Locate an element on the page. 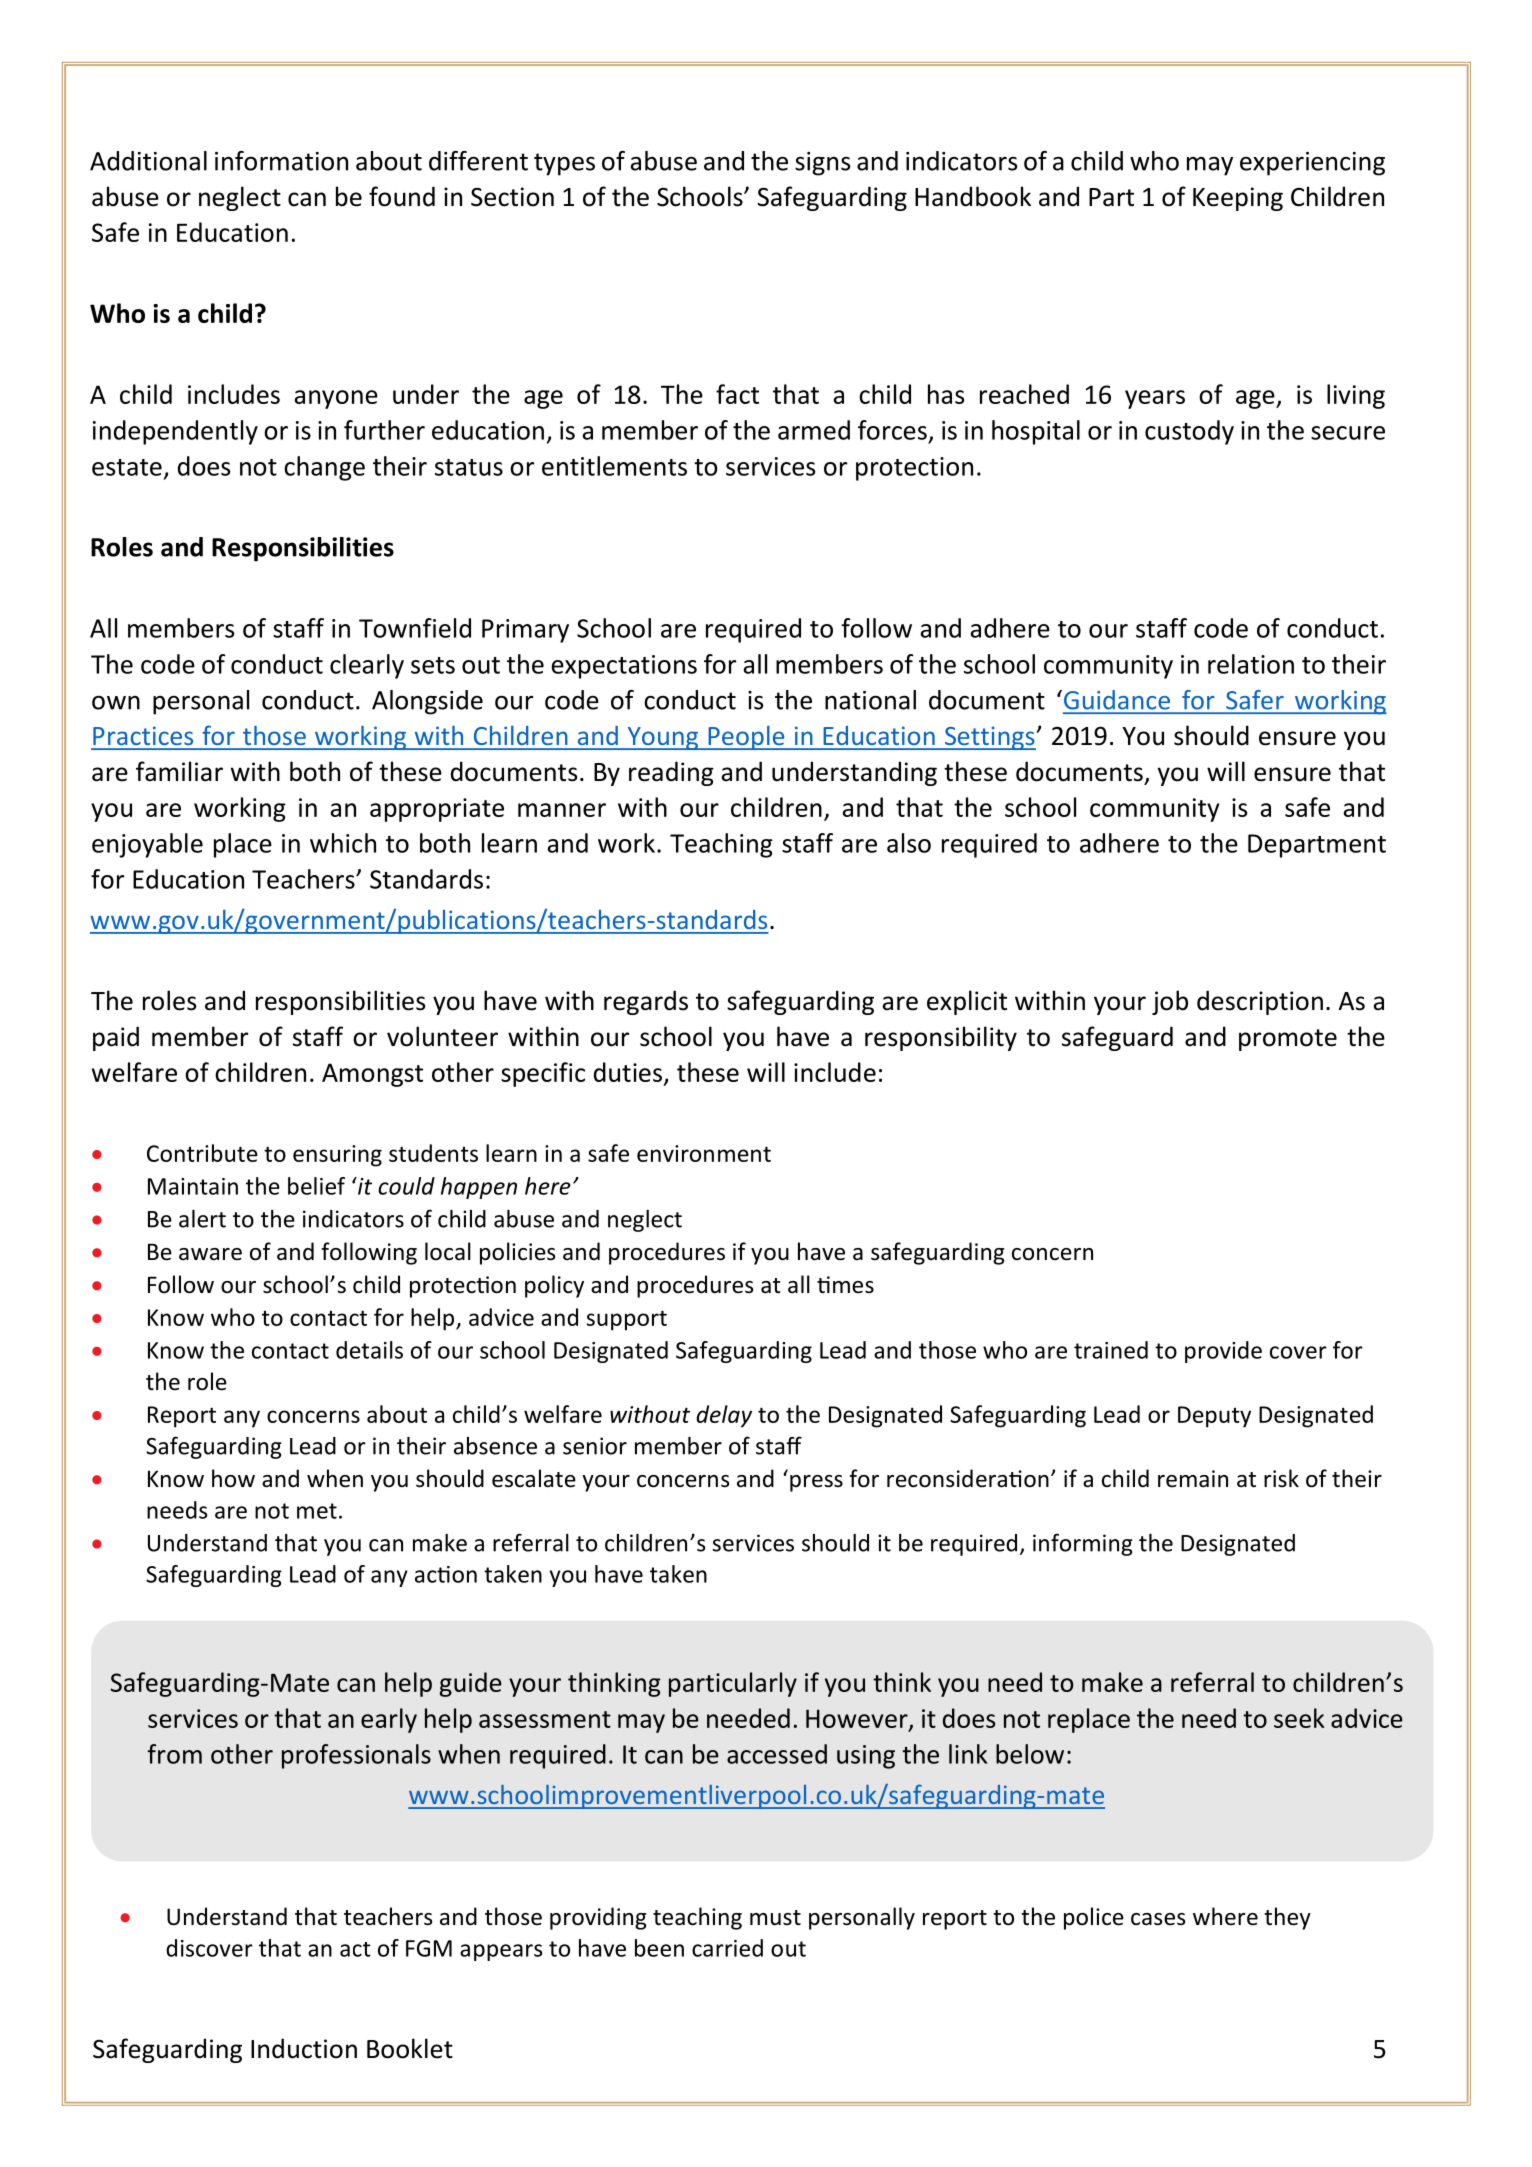 Image resolution: width=1532 pixels, height=2167 pixels. Induction is located at coordinates (304, 2048).
